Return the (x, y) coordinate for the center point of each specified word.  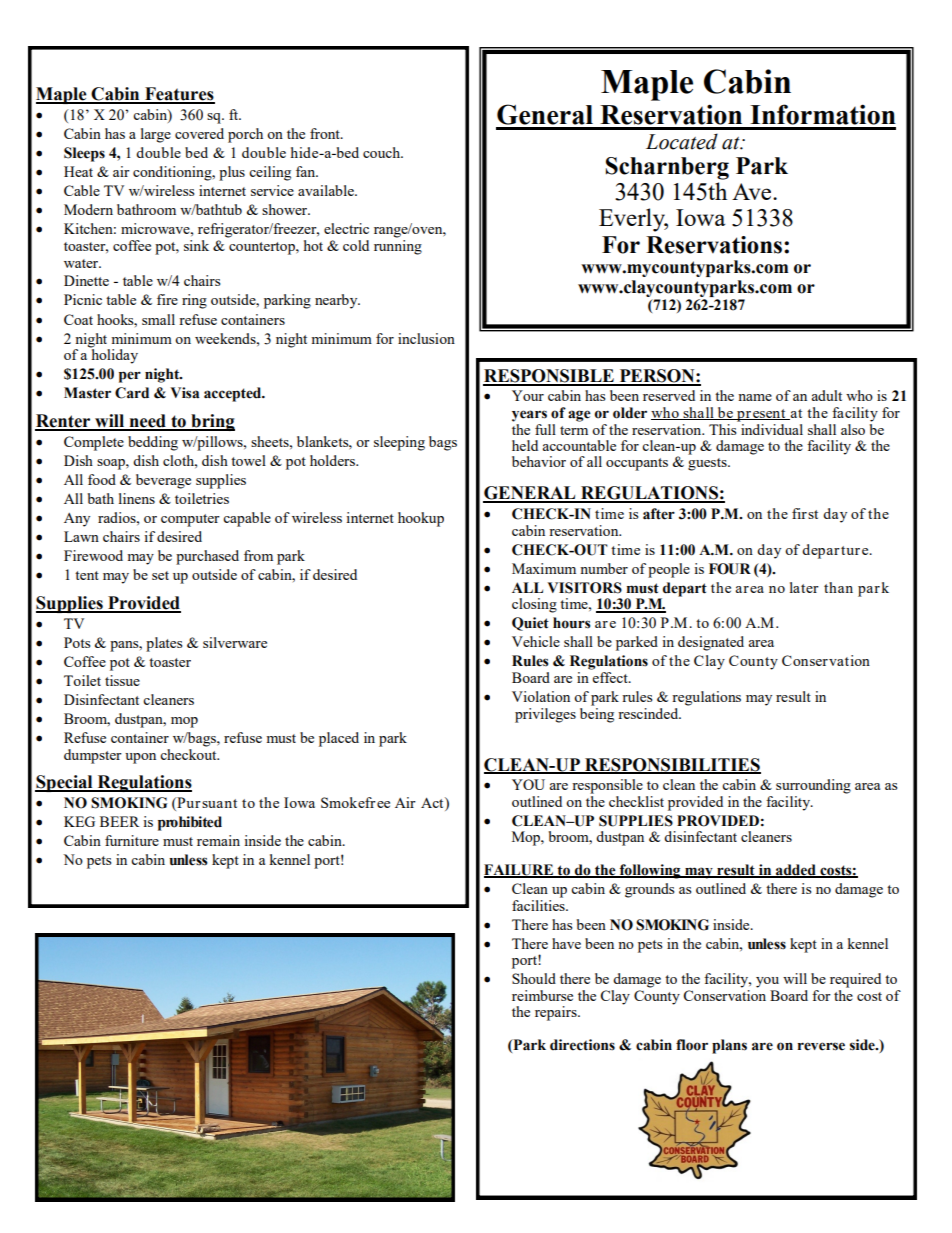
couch (382, 152)
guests (708, 464)
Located (682, 141)
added (796, 871)
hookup (421, 519)
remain (218, 840)
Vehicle (536, 641)
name (755, 397)
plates (164, 644)
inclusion (426, 338)
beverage (163, 481)
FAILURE (520, 871)
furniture (132, 840)
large (156, 135)
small (158, 319)
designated (711, 643)
